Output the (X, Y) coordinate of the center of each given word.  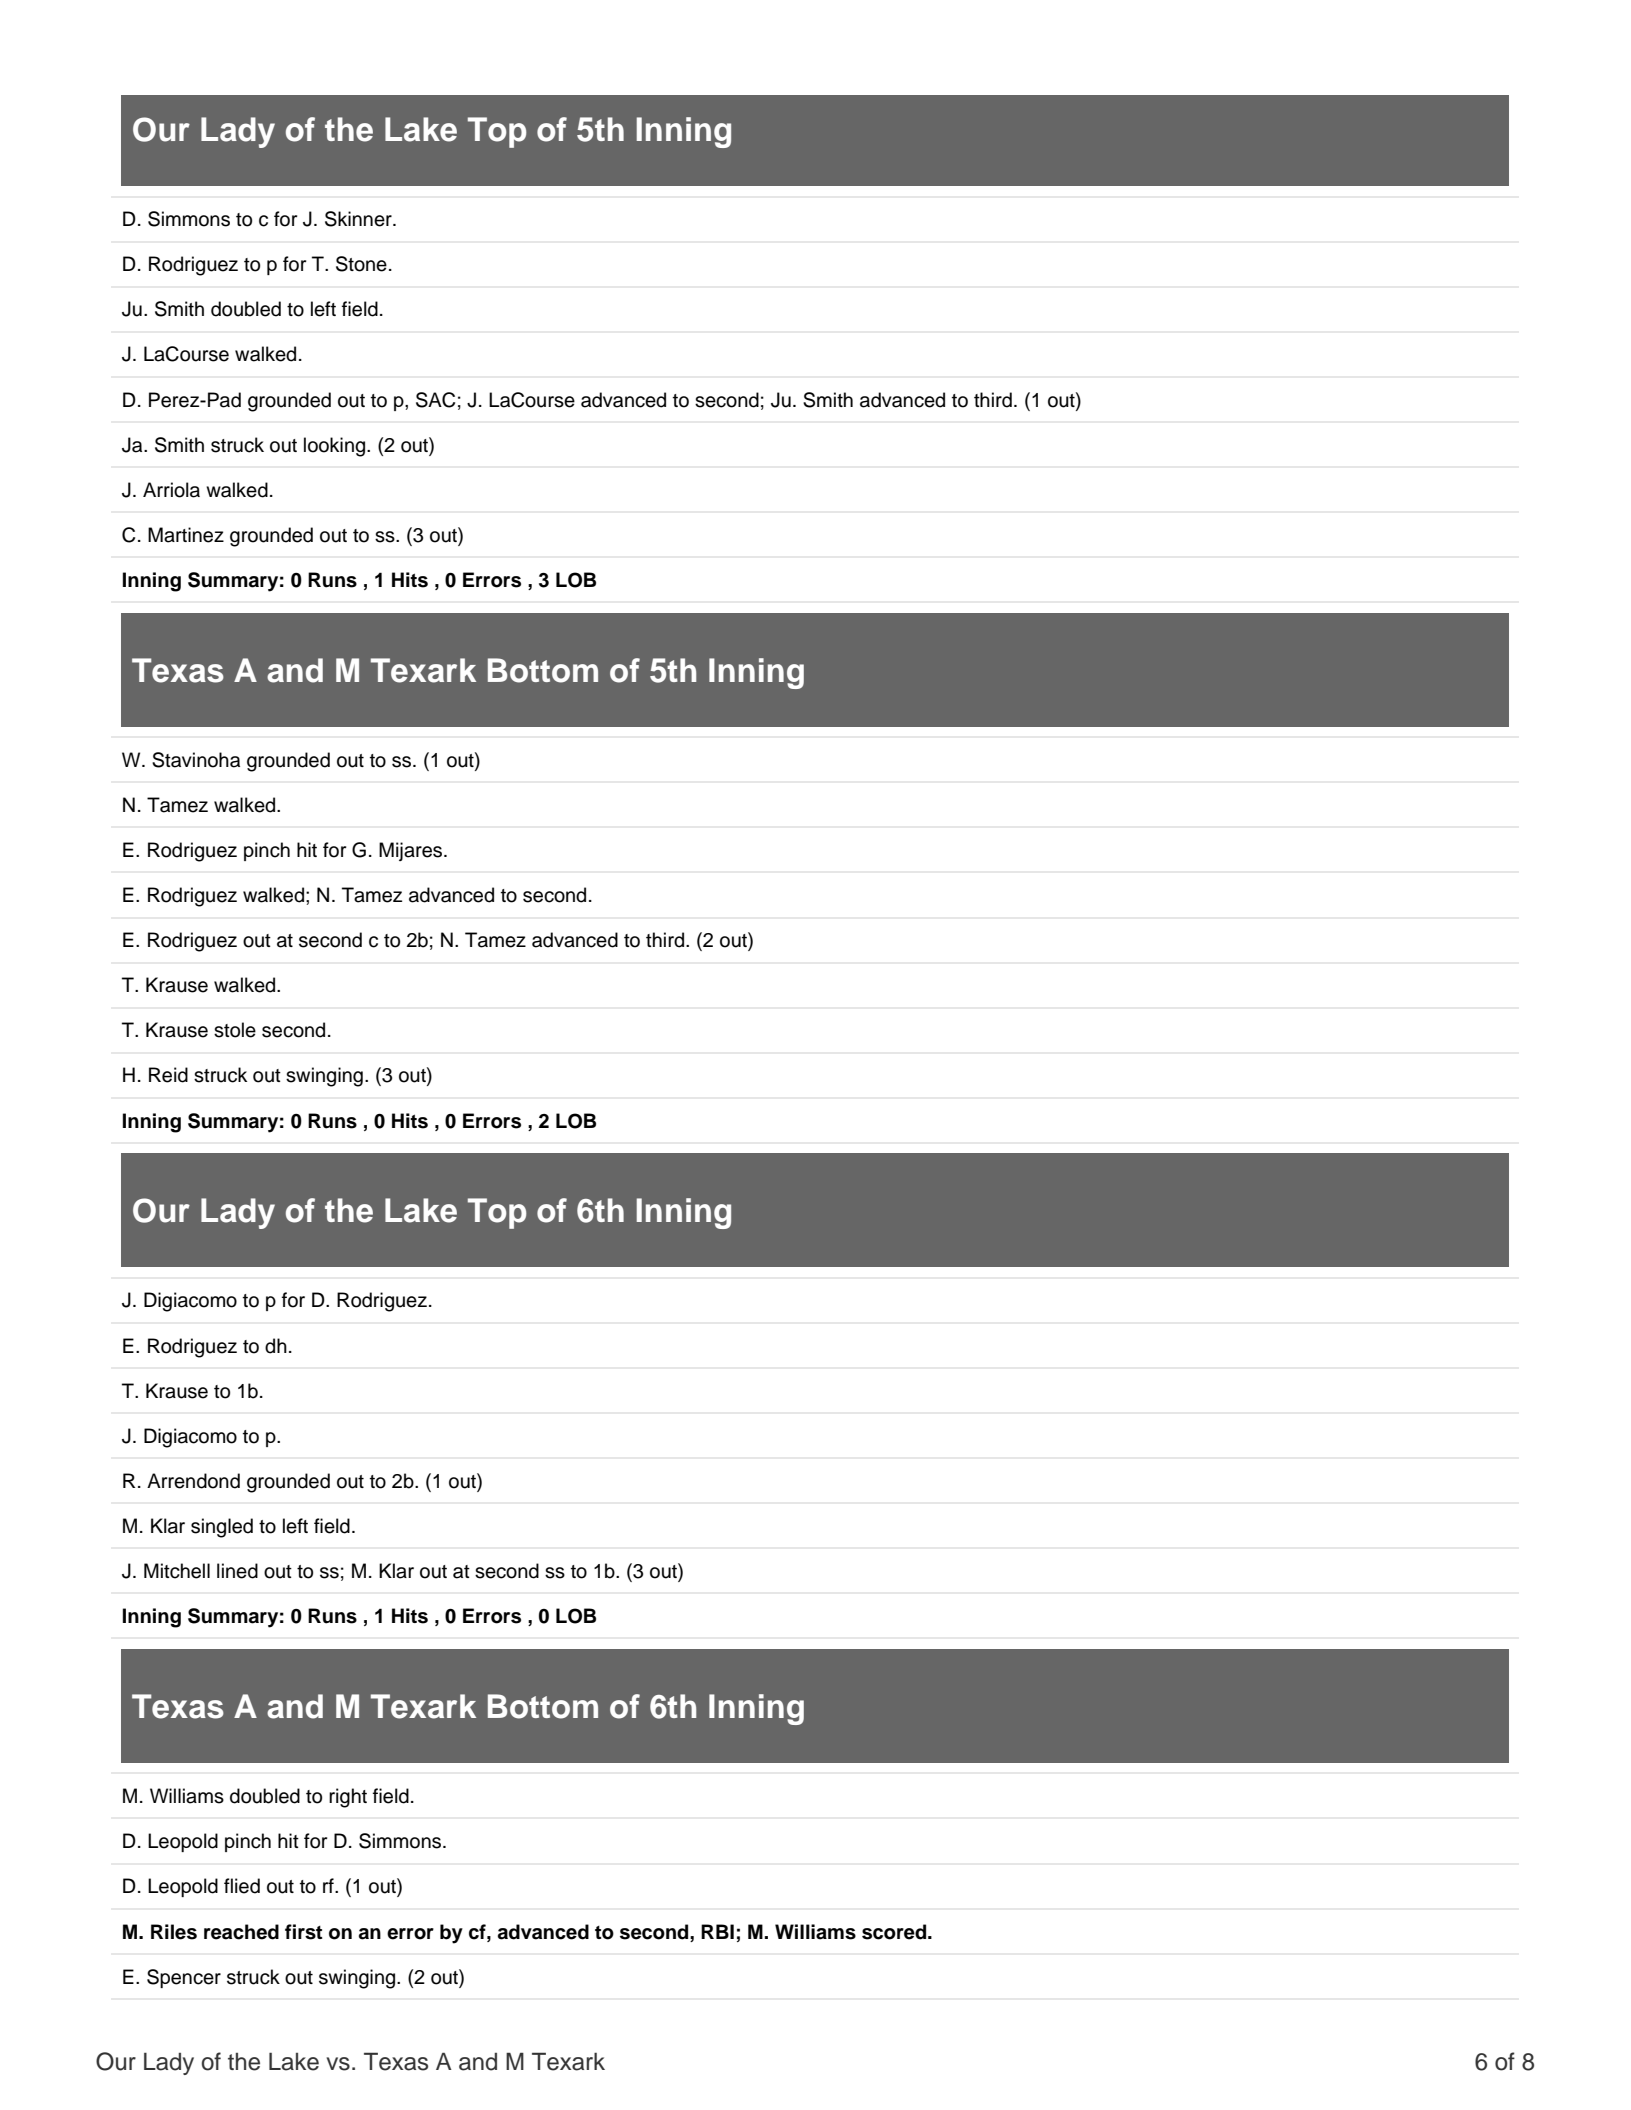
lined (237, 1571)
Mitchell (177, 1571)
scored (895, 1932)
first (303, 1932)
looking (336, 447)
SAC (435, 400)
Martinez (186, 535)
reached (241, 1932)
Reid (168, 1075)
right (348, 1798)
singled (222, 1528)
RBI (717, 1931)
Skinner (359, 219)
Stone (361, 264)
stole (235, 1030)
